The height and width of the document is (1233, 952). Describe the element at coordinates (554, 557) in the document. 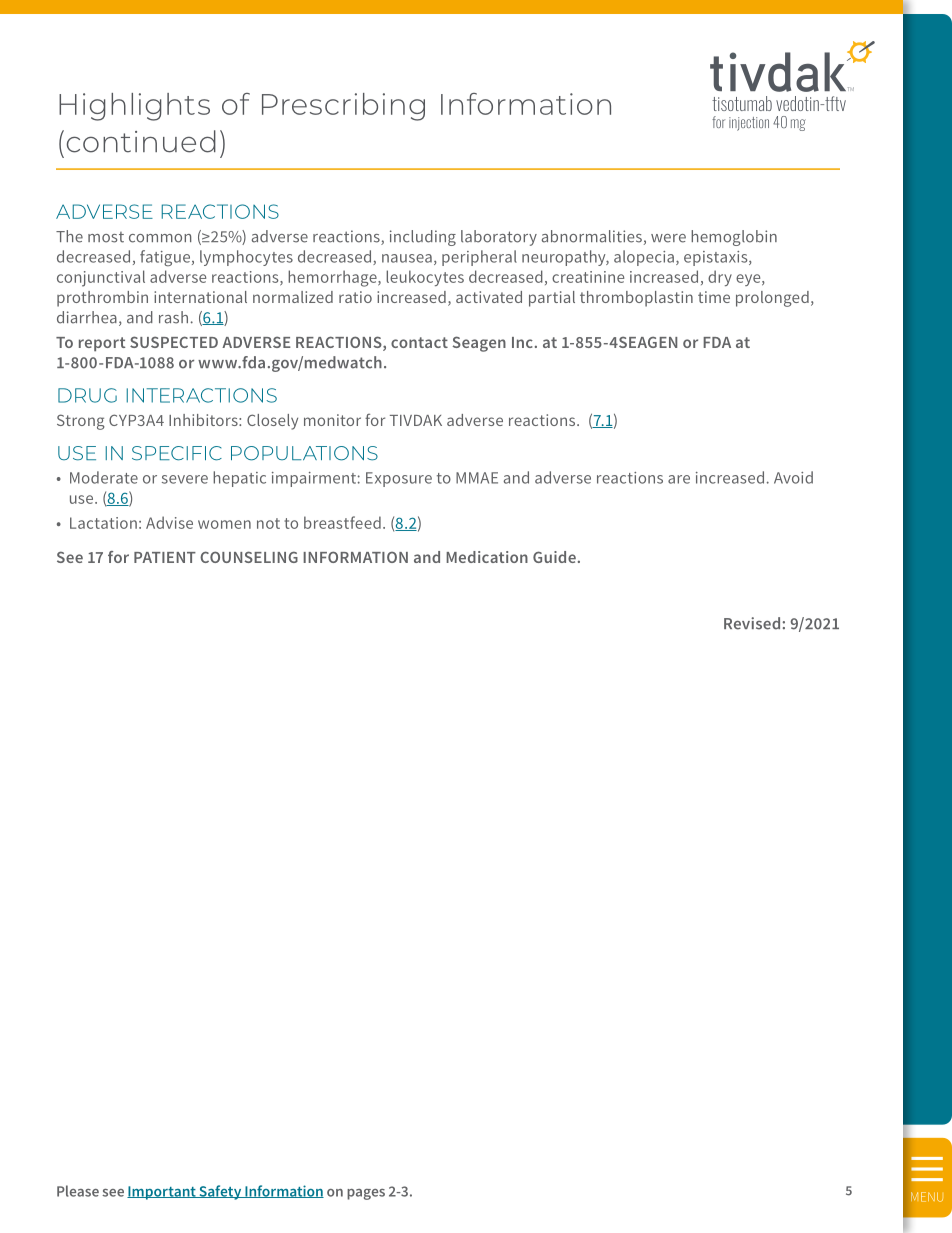

I see `Guide` at that location.
